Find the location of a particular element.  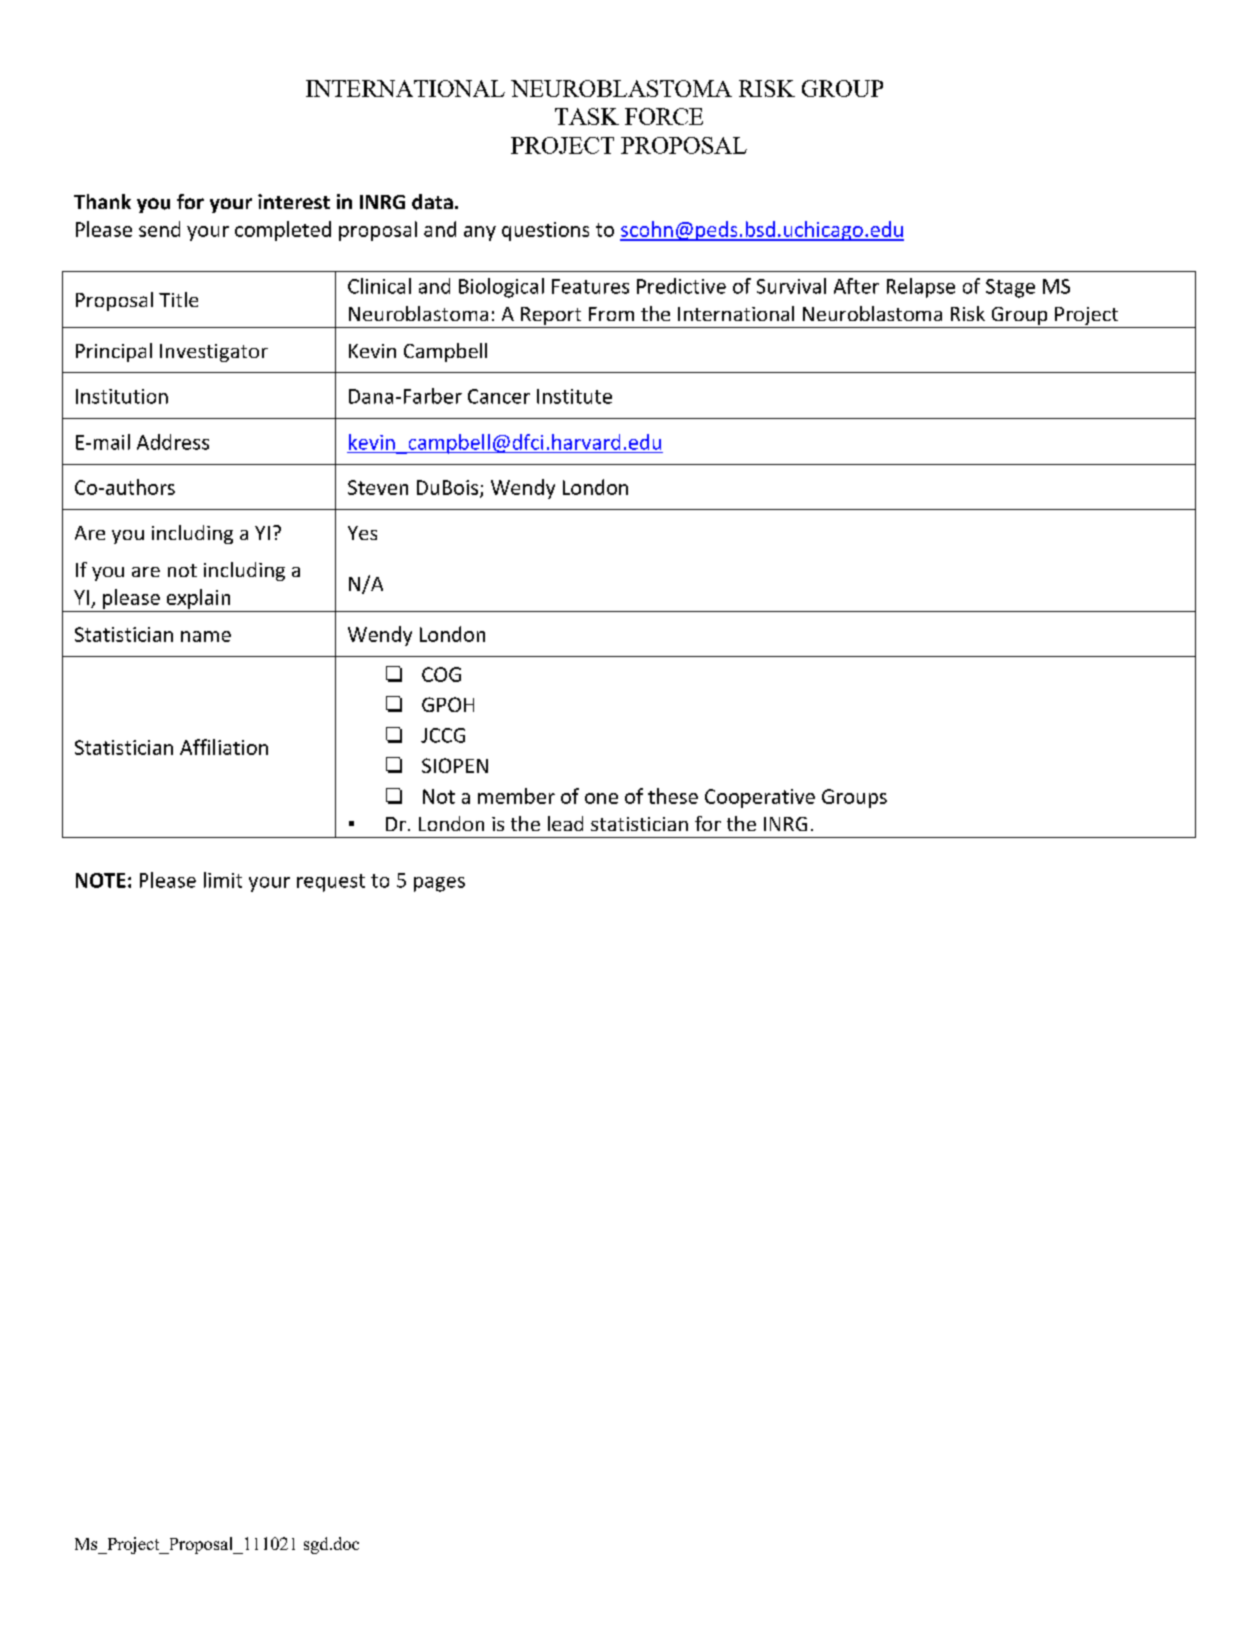

name is located at coordinates (206, 636).
